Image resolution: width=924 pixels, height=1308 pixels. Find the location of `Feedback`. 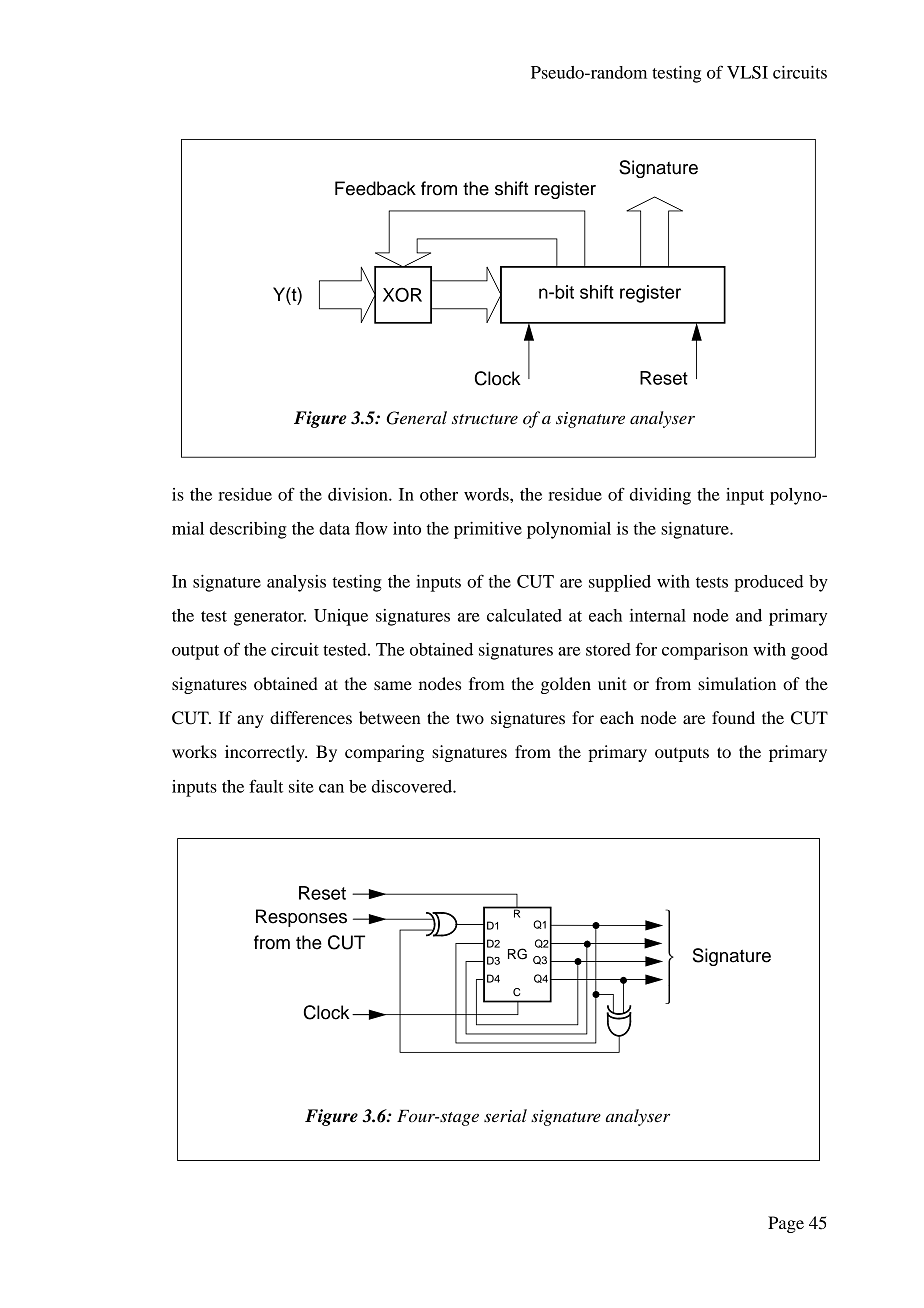

Feedback is located at coordinates (375, 188).
